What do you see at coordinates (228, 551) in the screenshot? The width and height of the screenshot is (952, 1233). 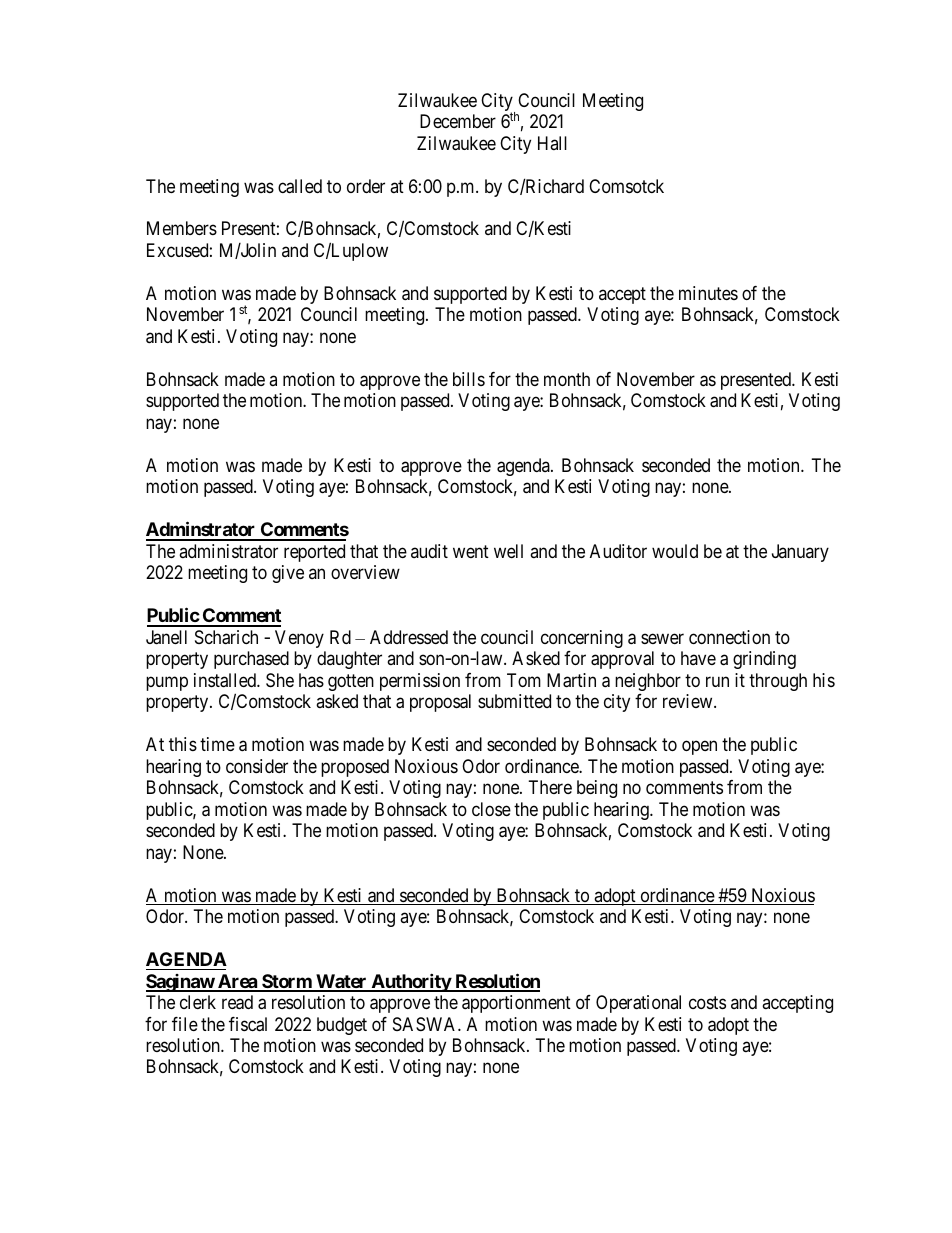 I see `administrator` at bounding box center [228, 551].
